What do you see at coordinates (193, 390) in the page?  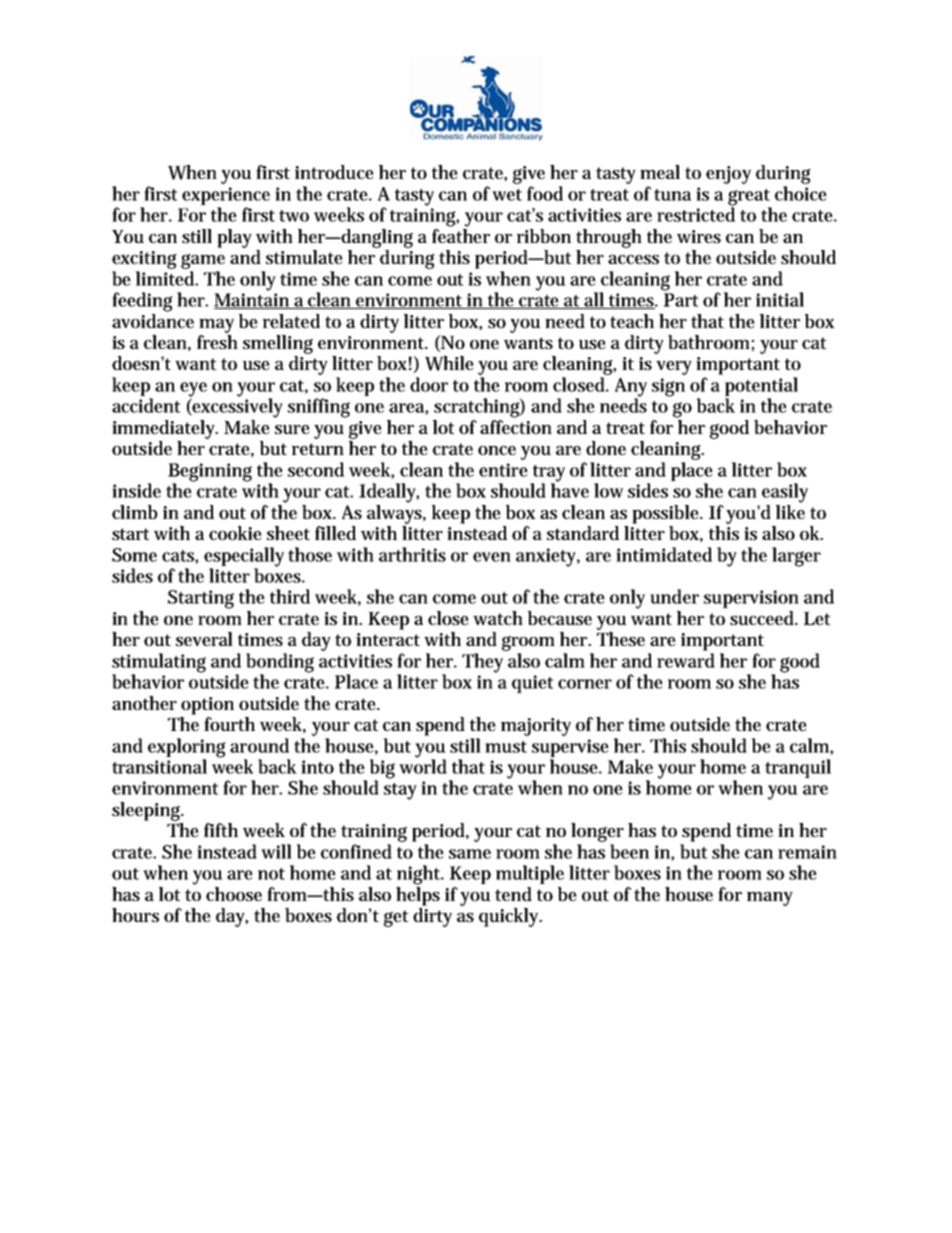 I see `eye` at bounding box center [193, 390].
